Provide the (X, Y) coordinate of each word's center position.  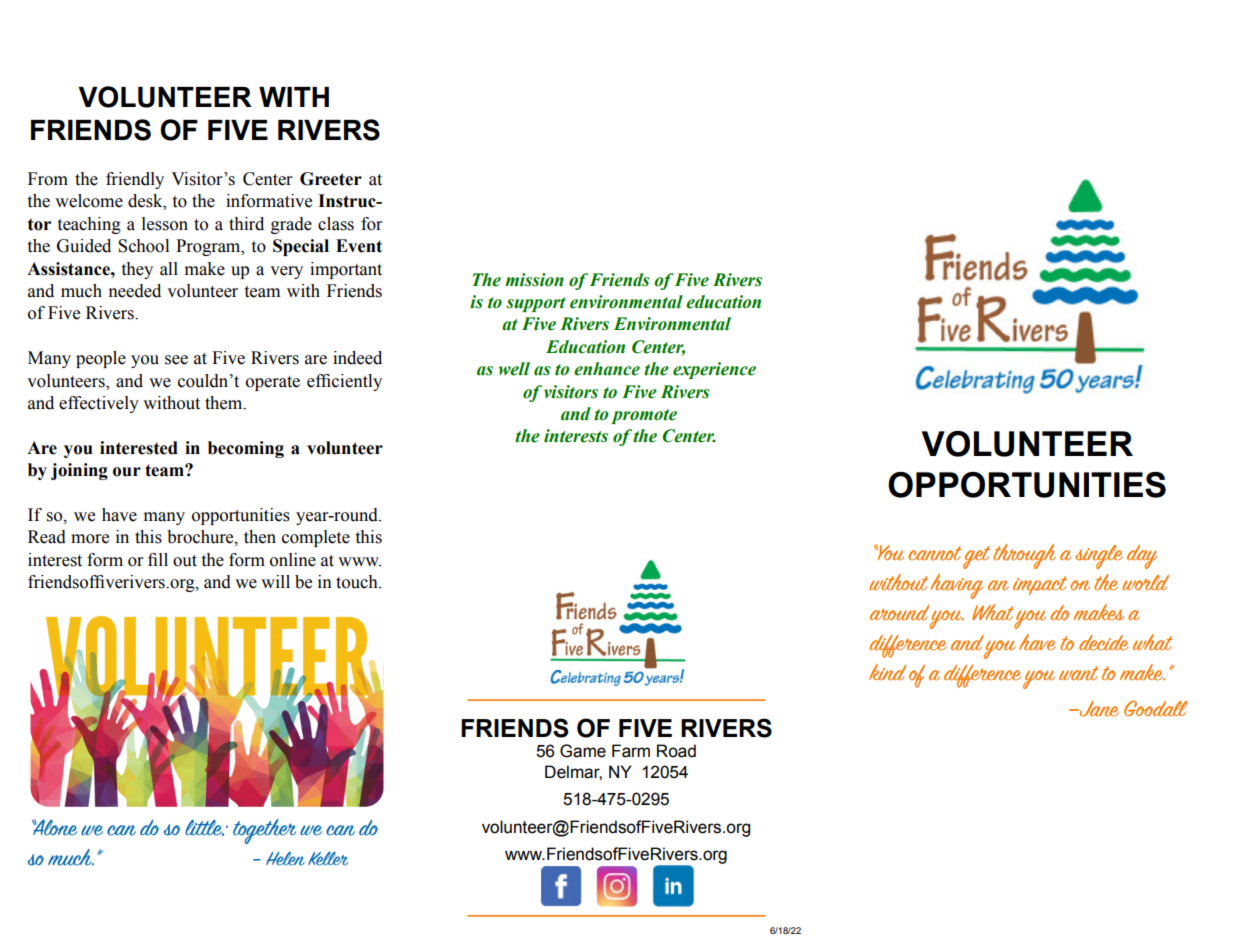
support (536, 304)
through (1024, 556)
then (260, 537)
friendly (135, 180)
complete (316, 538)
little (204, 828)
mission (534, 280)
